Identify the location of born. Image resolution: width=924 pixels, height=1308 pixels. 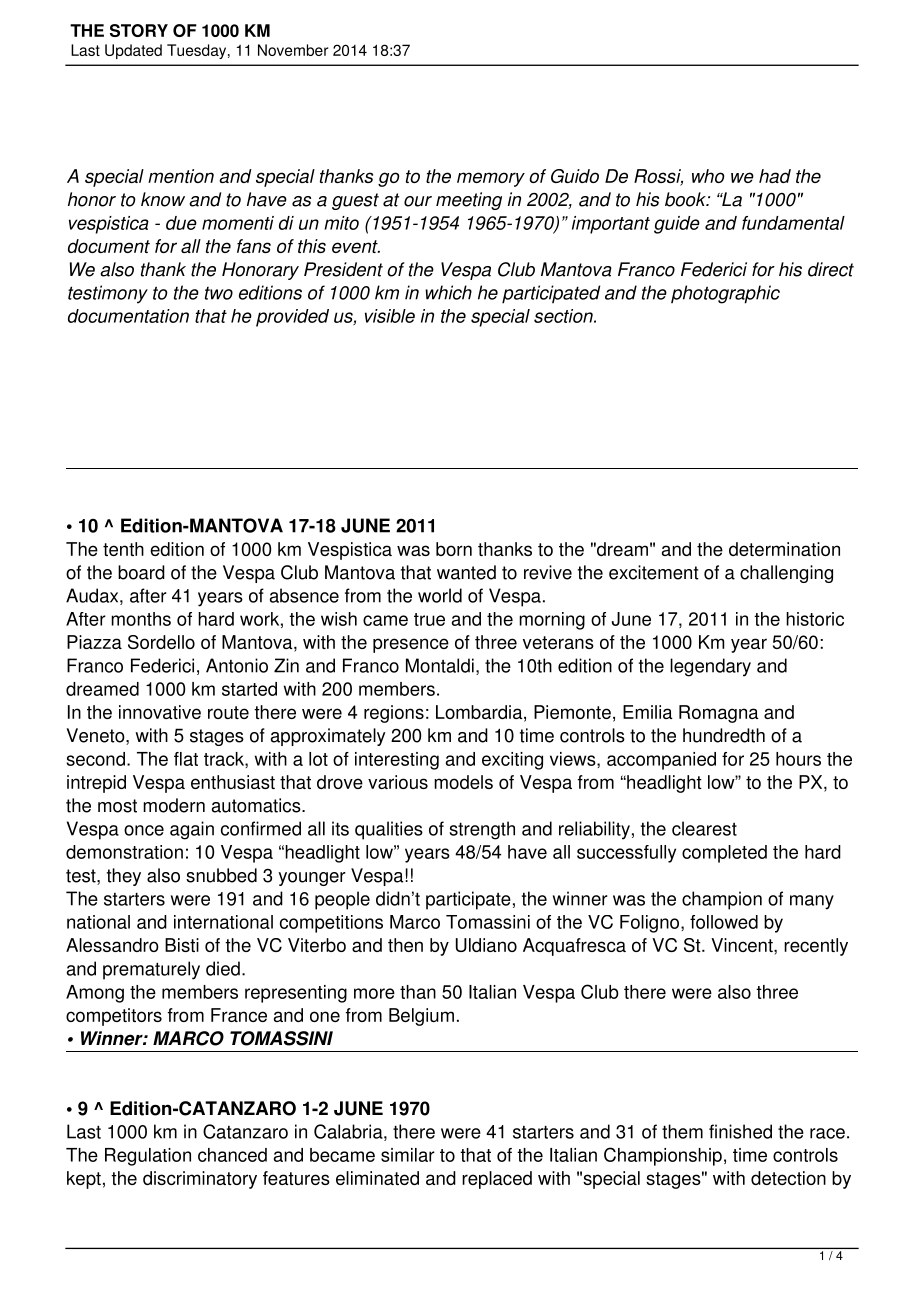
(454, 549).
